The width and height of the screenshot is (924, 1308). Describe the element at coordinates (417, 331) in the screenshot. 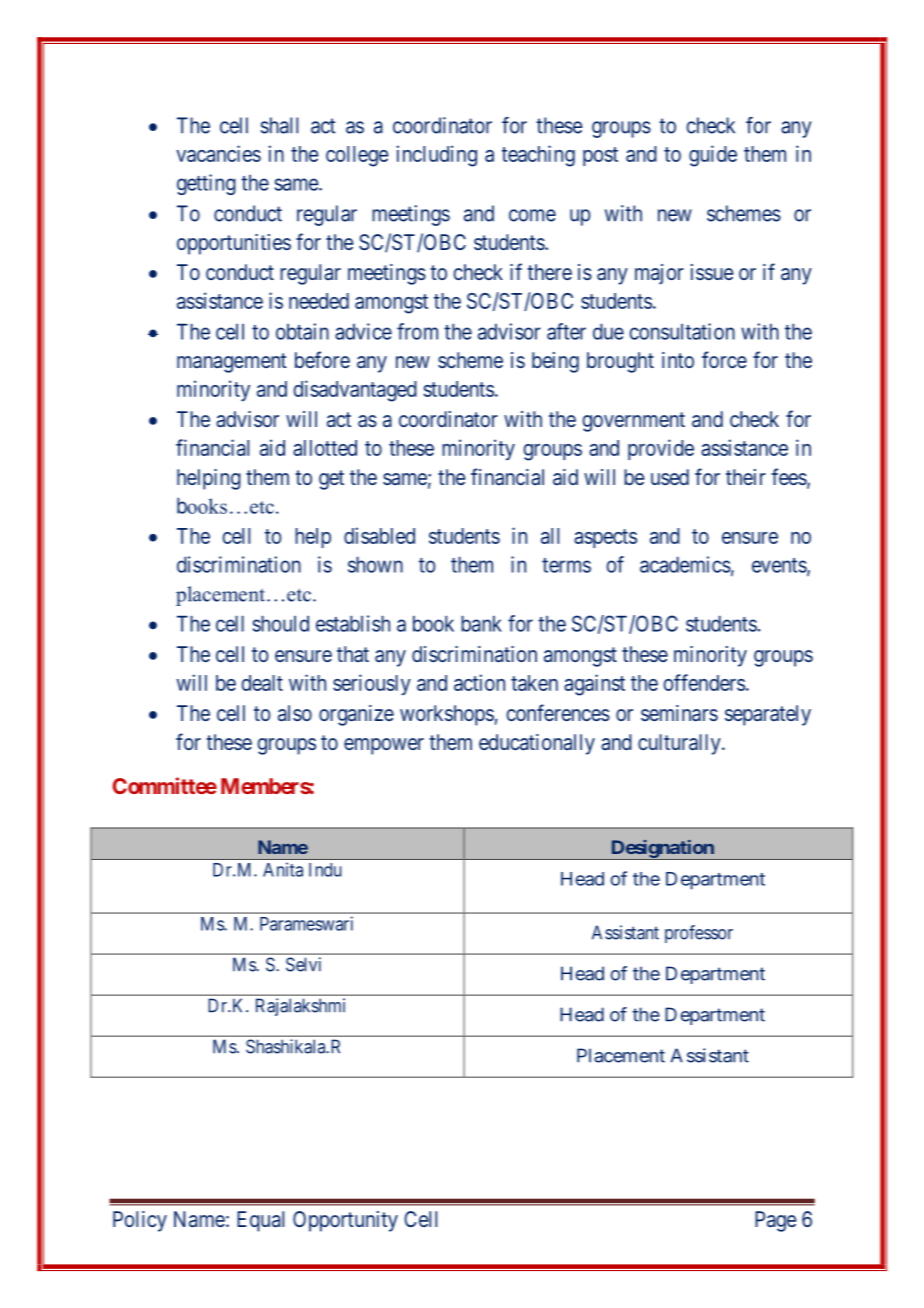

I see `from` at that location.
